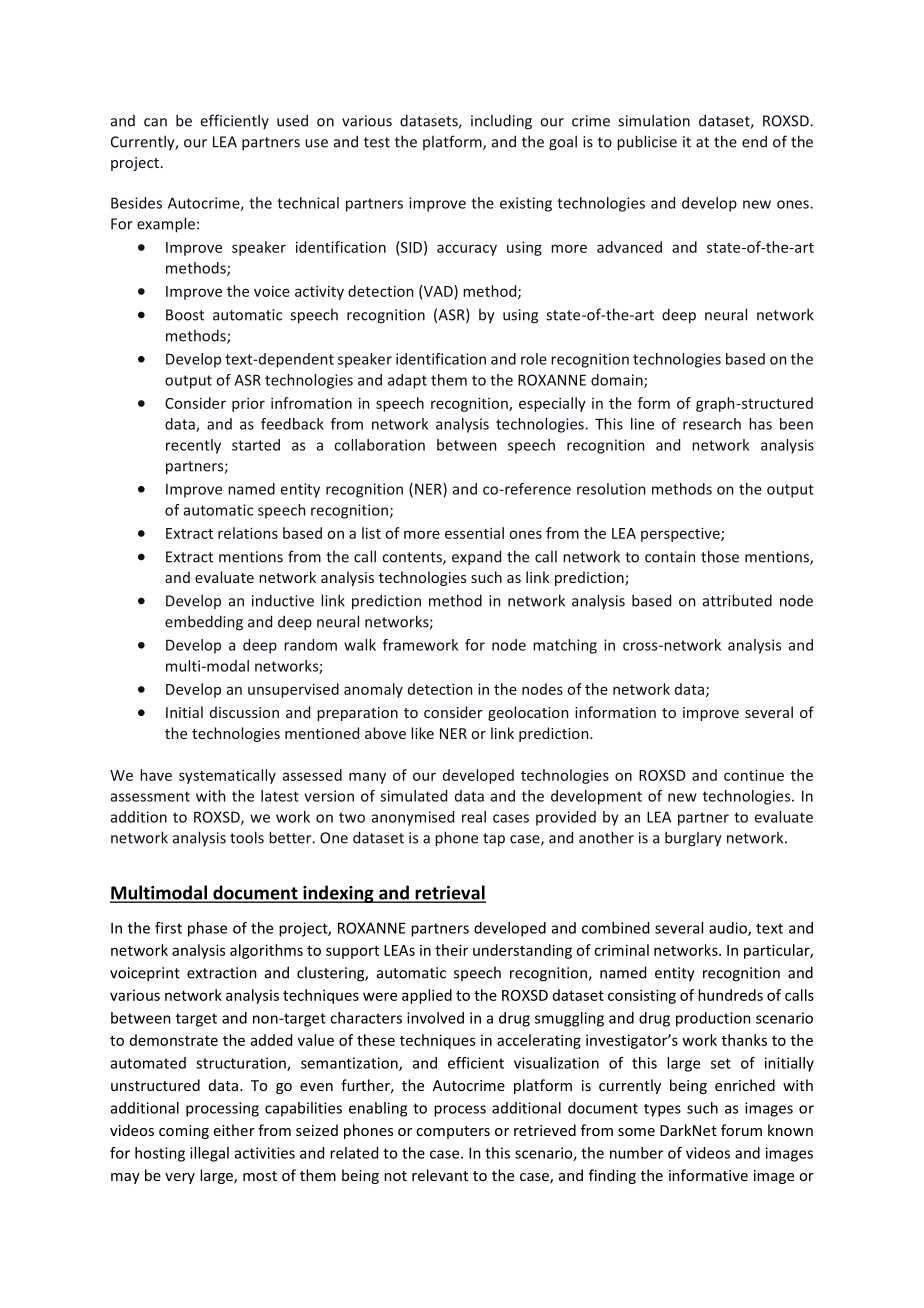  I want to click on including, so click(501, 122).
